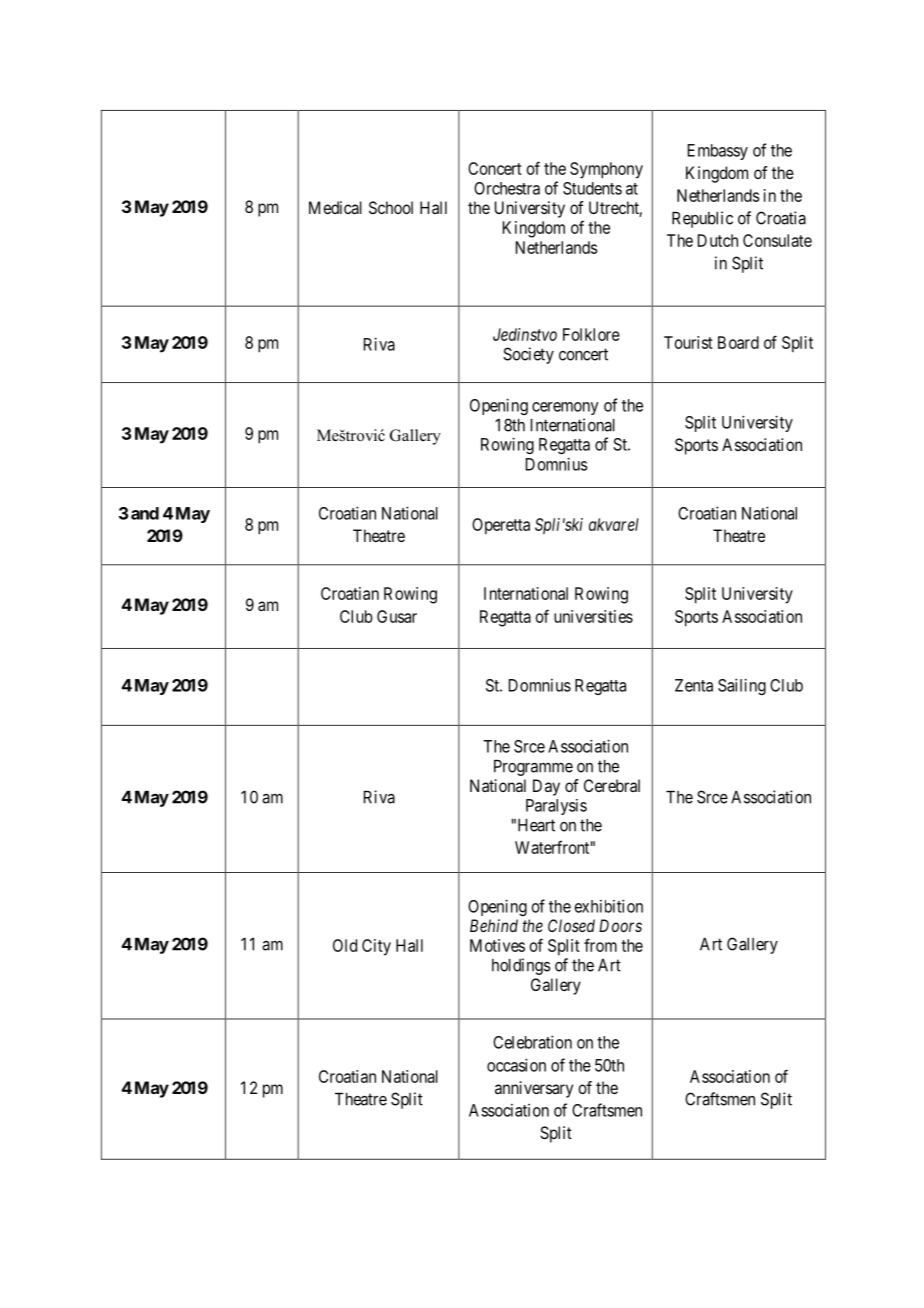 The height and width of the screenshot is (1308, 924). Describe the element at coordinates (376, 947) in the screenshot. I see `City` at that location.
